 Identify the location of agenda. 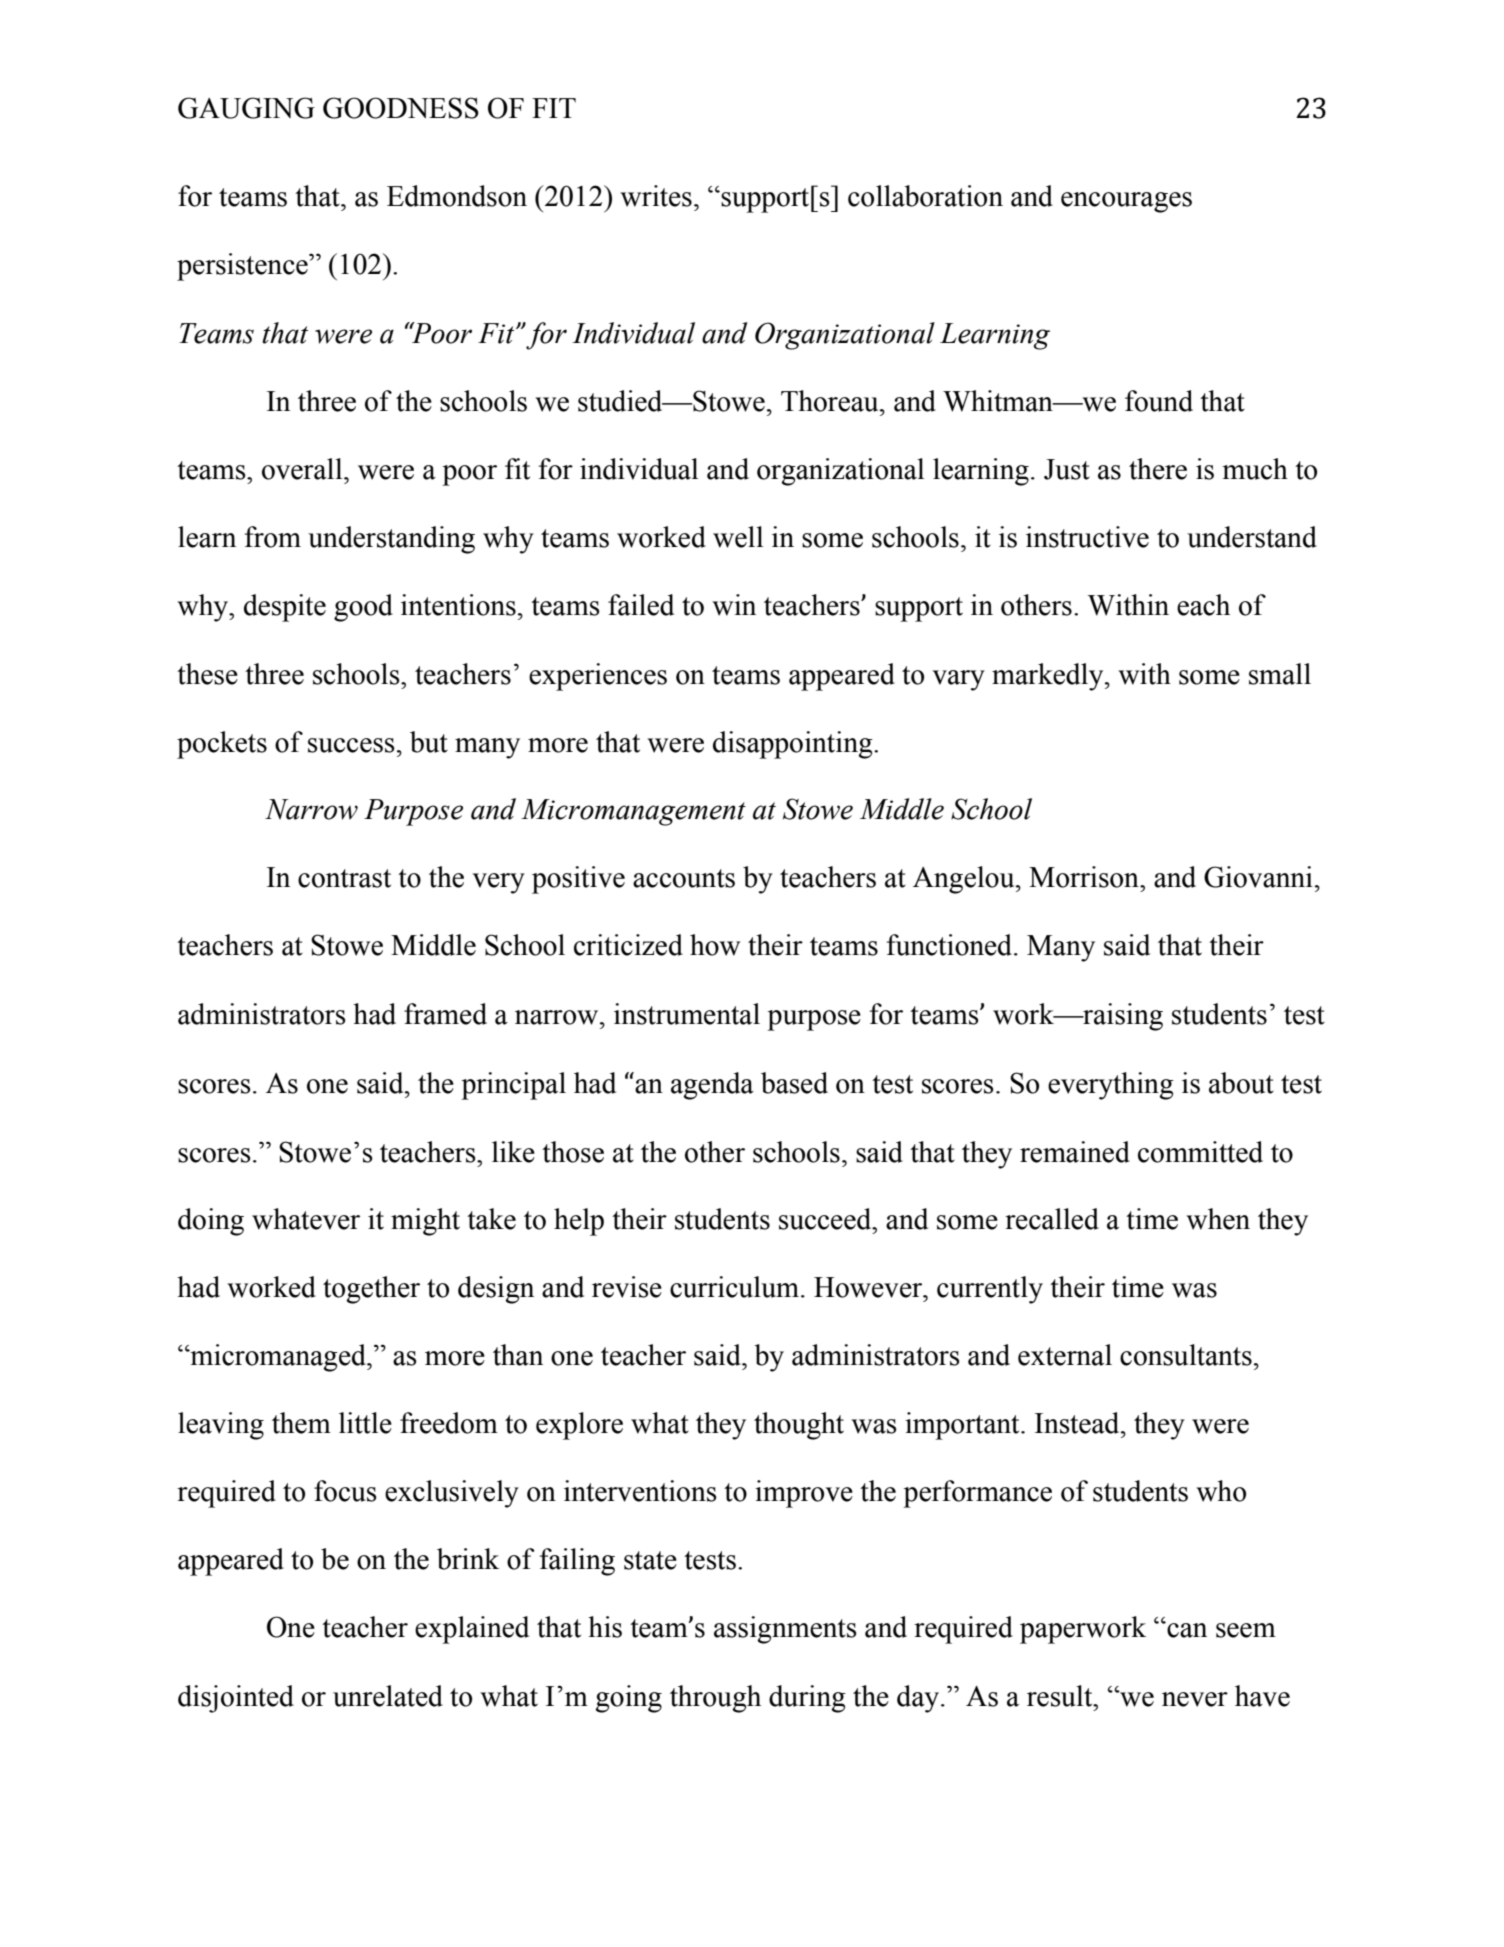
(712, 1086).
